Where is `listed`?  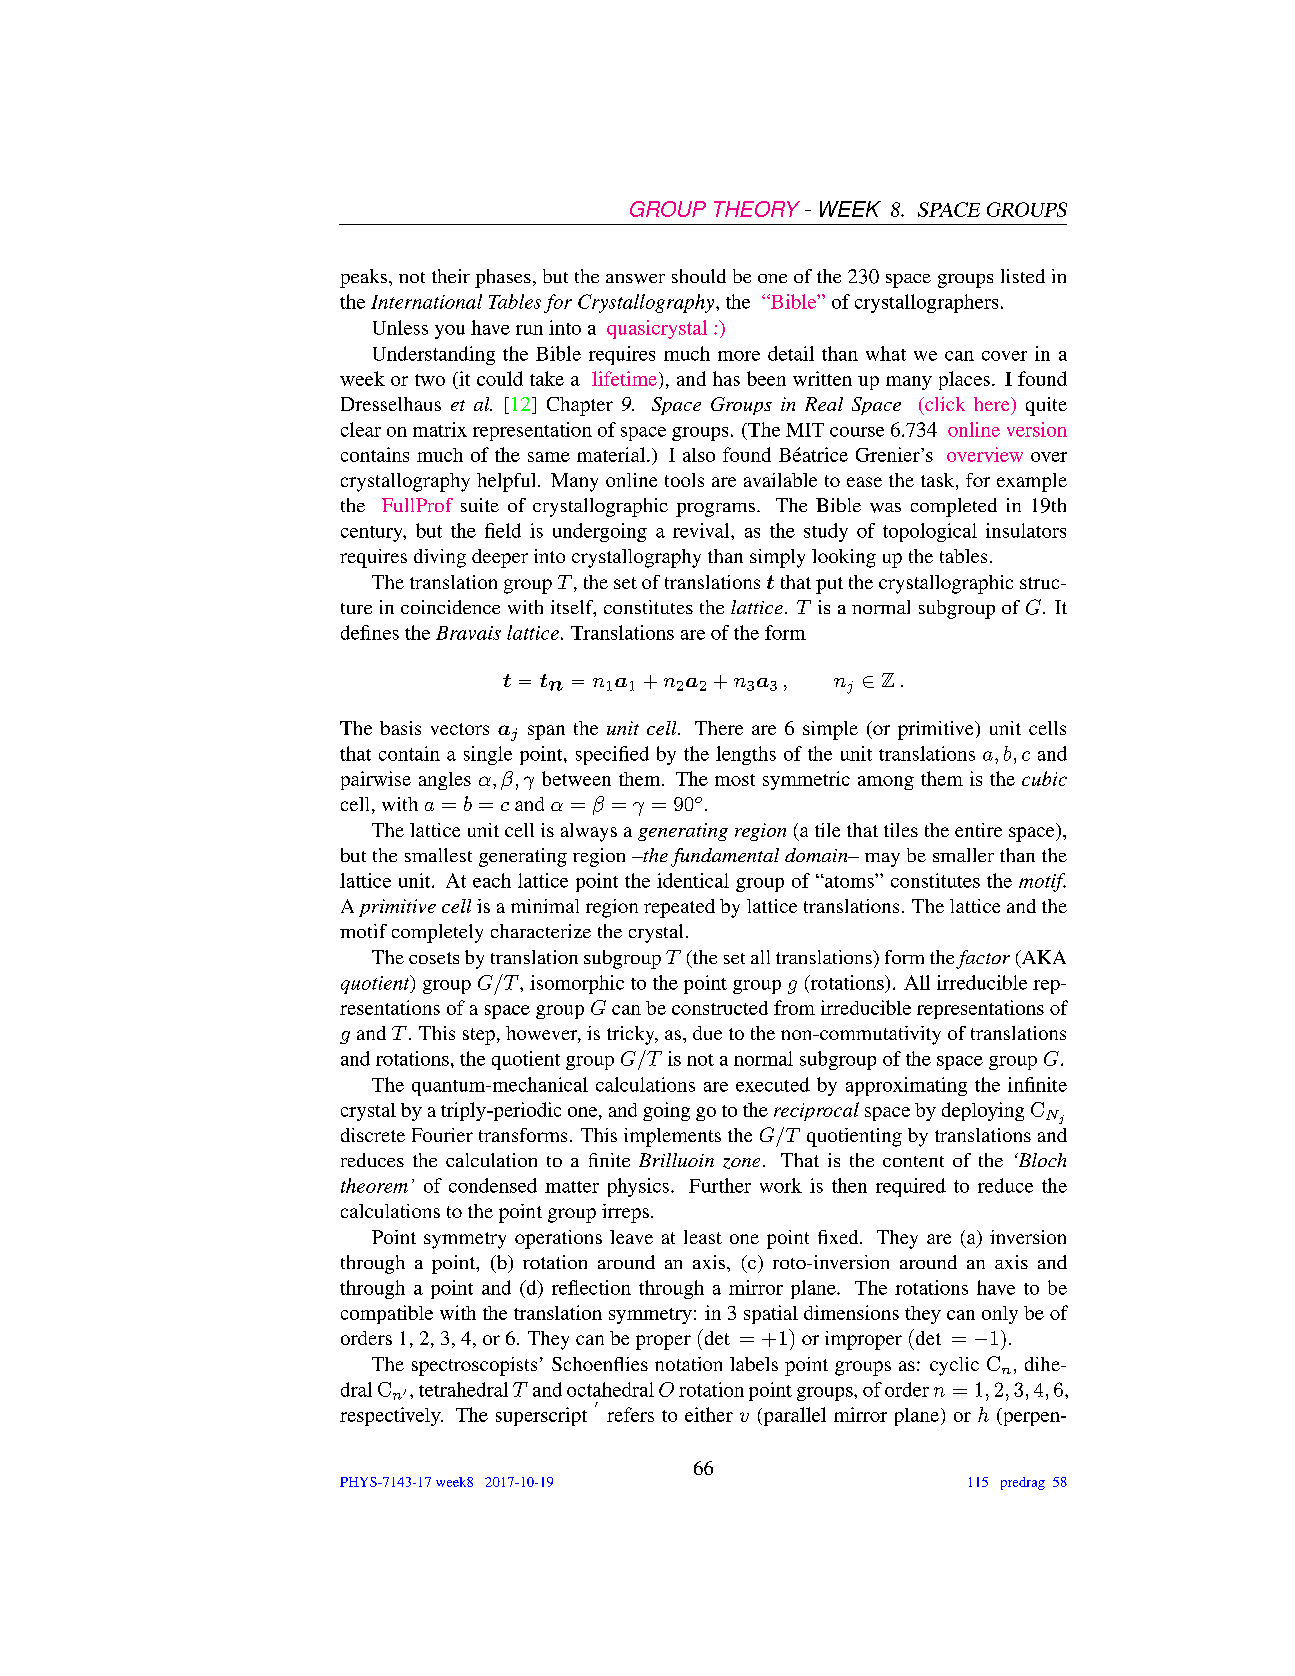
listed is located at coordinates (1023, 276).
